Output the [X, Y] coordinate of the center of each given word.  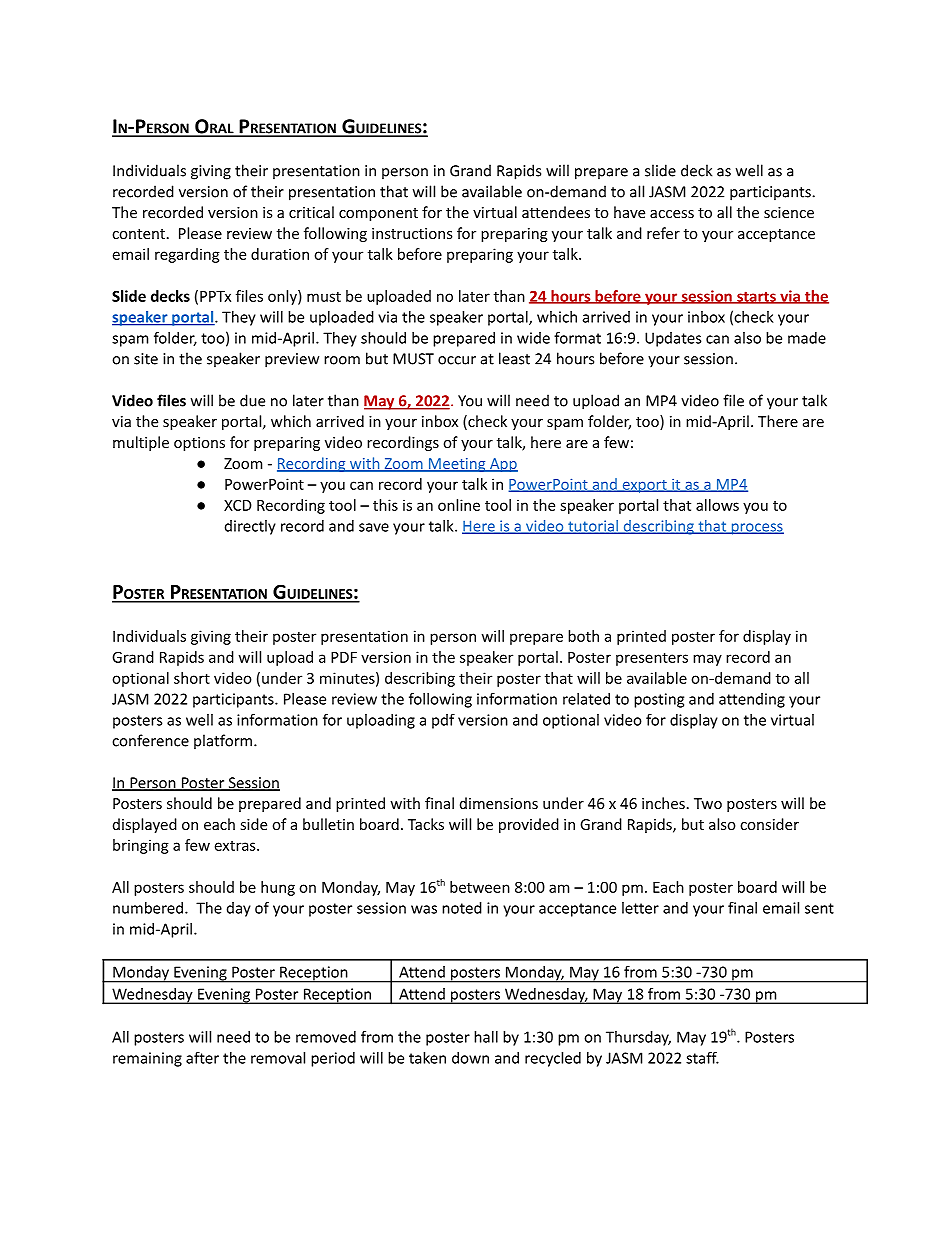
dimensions [499, 803]
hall [486, 1037]
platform [224, 741]
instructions [412, 233]
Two [708, 803]
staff [702, 1058]
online [459, 505]
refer [663, 233]
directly [250, 527]
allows [717, 505]
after [202, 1058]
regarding [187, 255]
